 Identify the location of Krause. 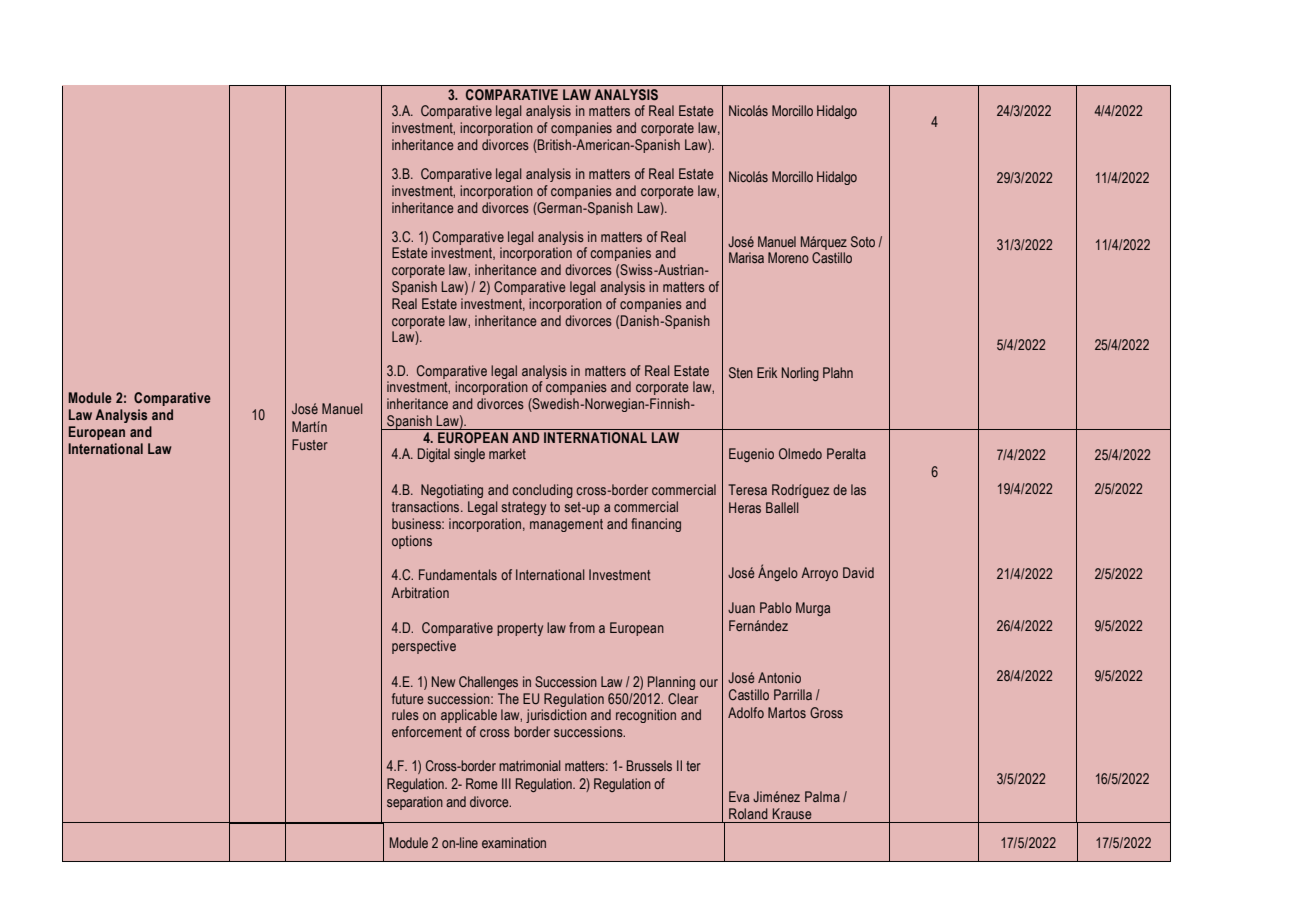
(792, 813).
